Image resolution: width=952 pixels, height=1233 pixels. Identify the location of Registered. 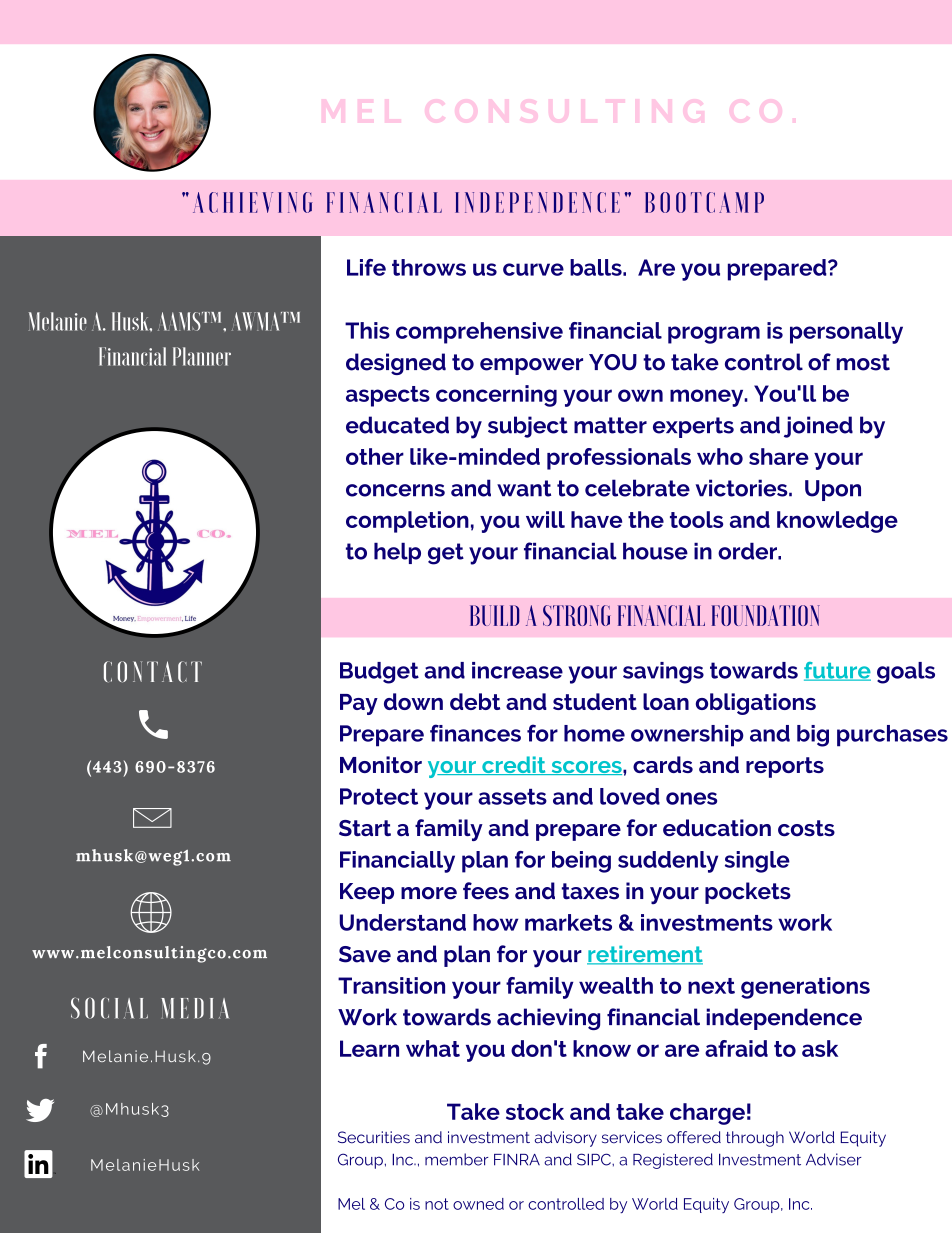
(673, 1161).
